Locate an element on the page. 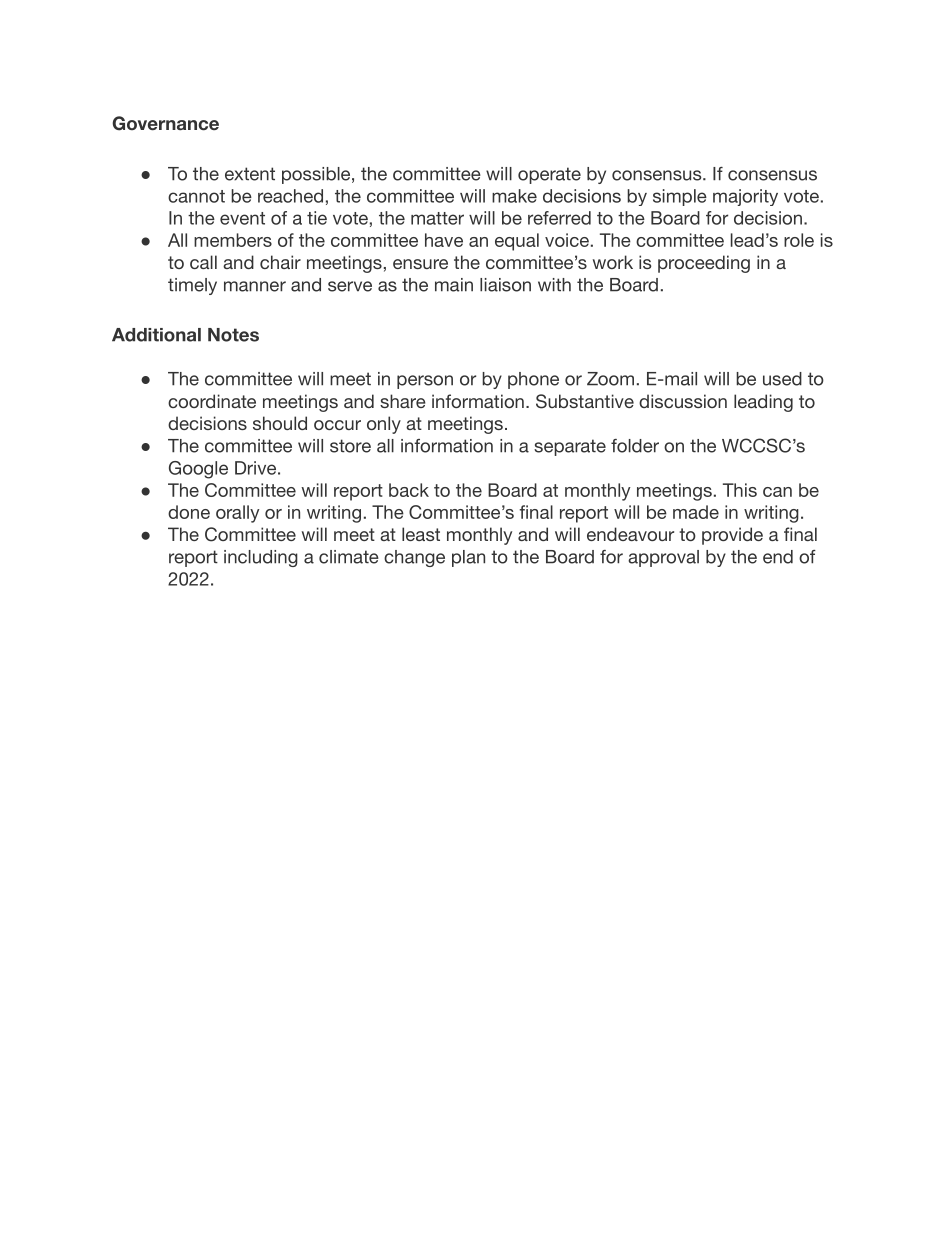 This image has height=1233, width=952. including is located at coordinates (261, 558).
